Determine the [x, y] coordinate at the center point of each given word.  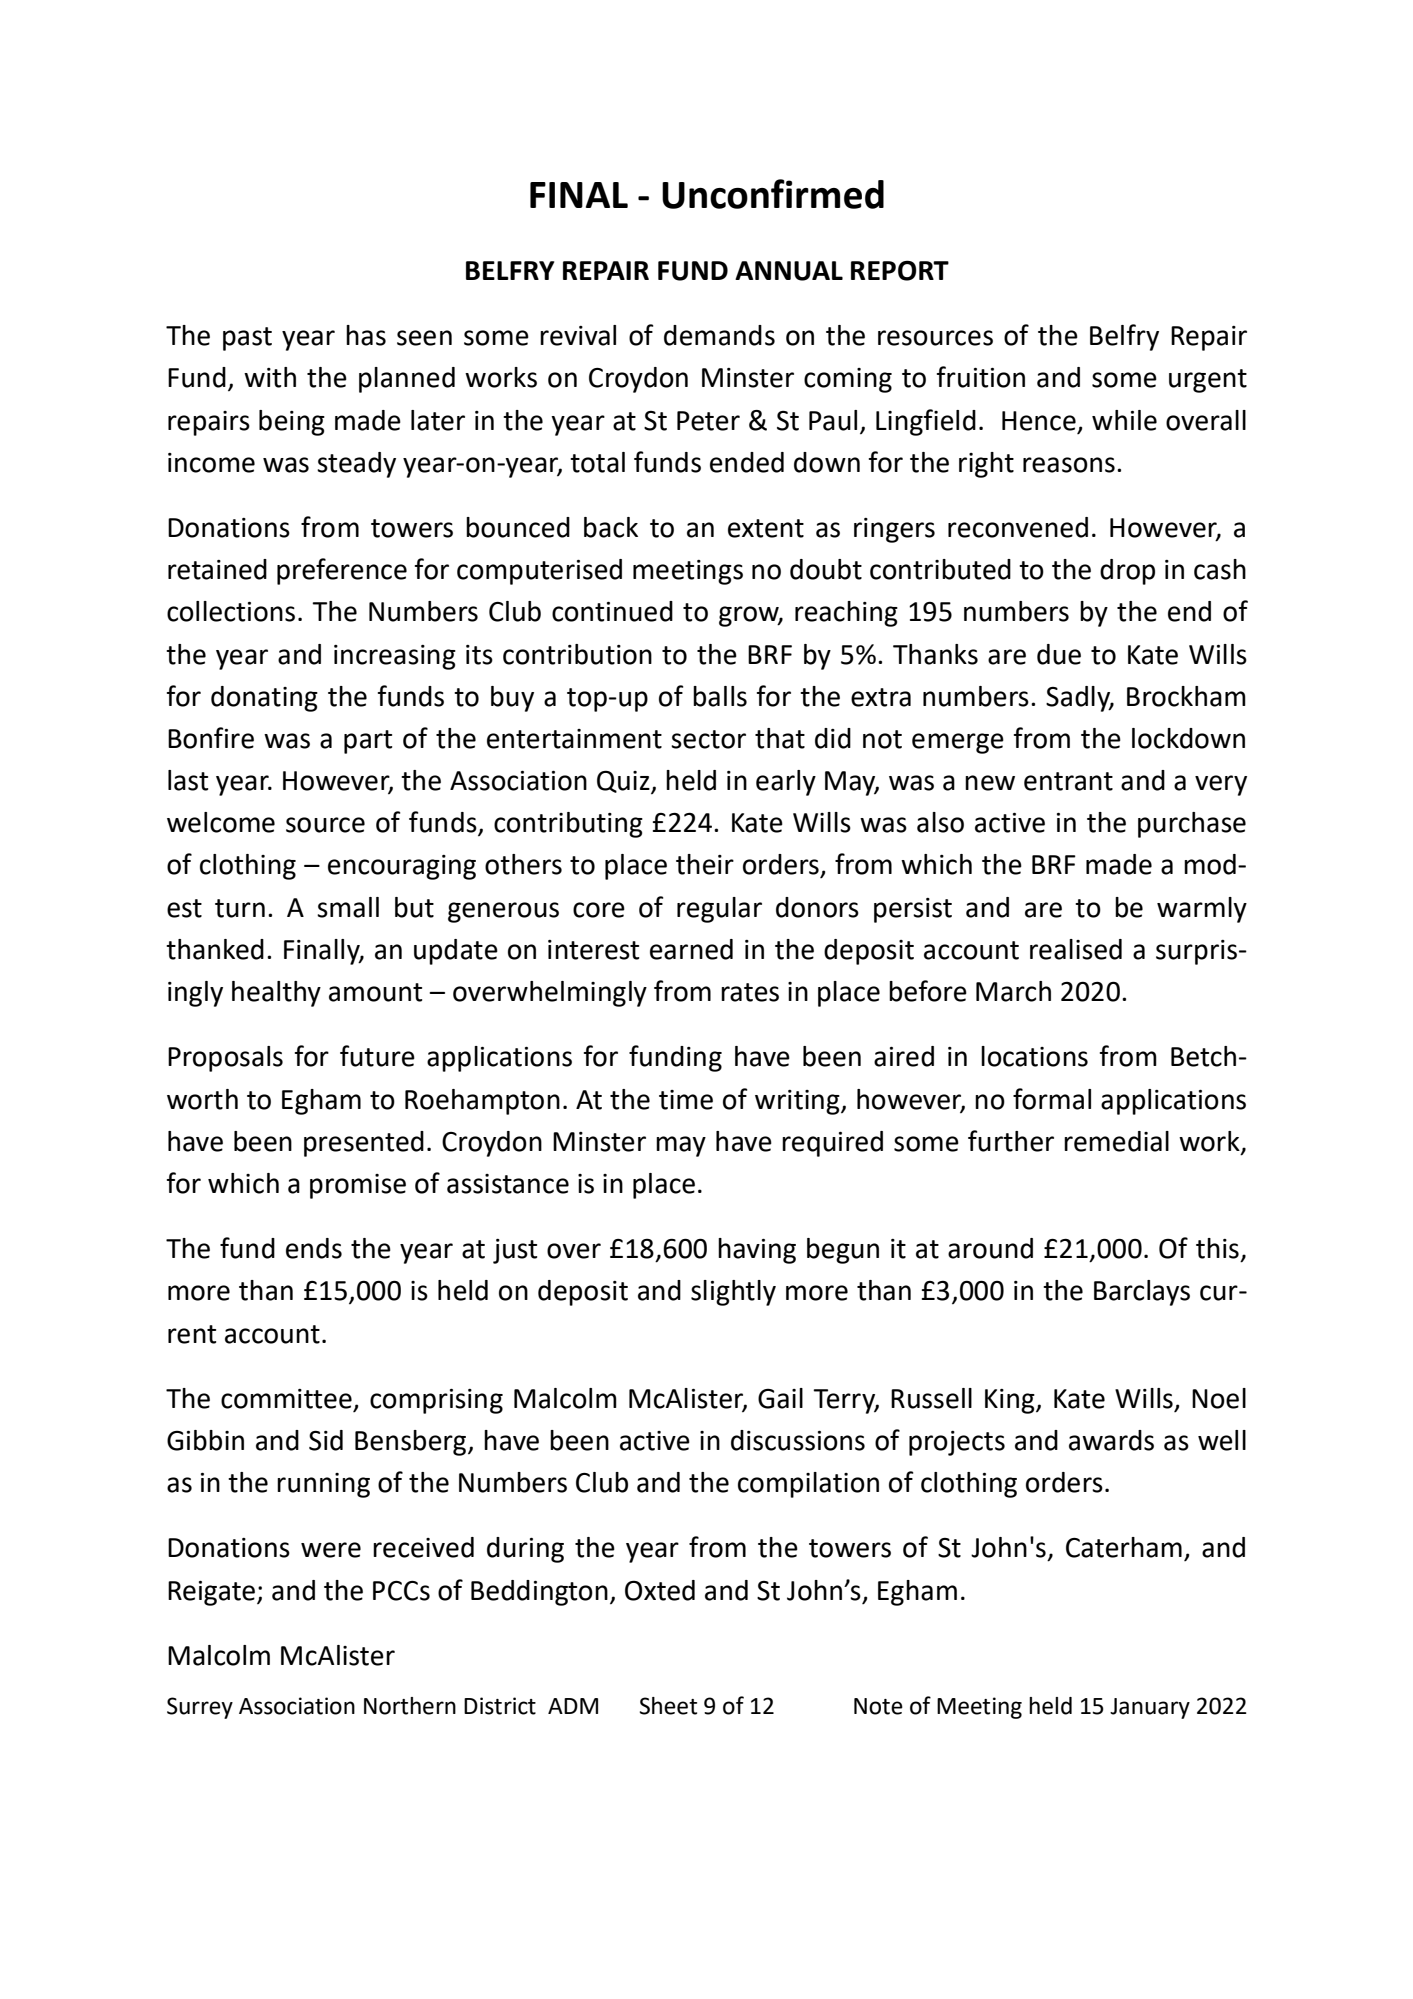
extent [766, 528]
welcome [221, 822]
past [247, 339]
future [377, 1056]
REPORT [900, 270]
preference [342, 571]
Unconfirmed [773, 194]
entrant [1068, 781]
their [705, 864]
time [686, 1100]
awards [1111, 1440]
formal [1052, 1099]
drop [1127, 572]
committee [286, 1399]
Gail [780, 1398]
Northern [410, 1706]
